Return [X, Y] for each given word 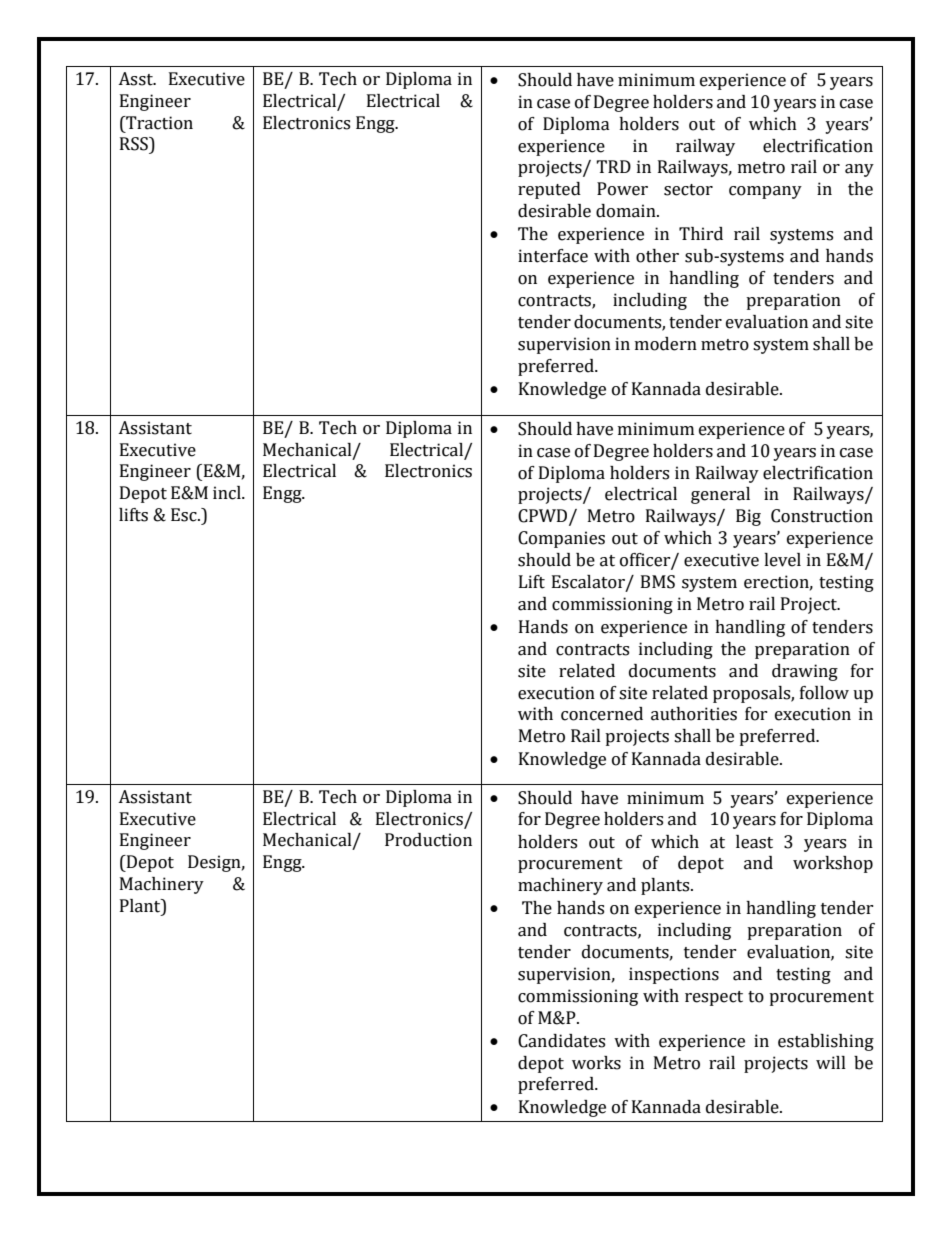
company [765, 192]
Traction [158, 123]
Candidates [561, 1041]
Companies [561, 539]
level [782, 560]
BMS [658, 582]
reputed [549, 190]
